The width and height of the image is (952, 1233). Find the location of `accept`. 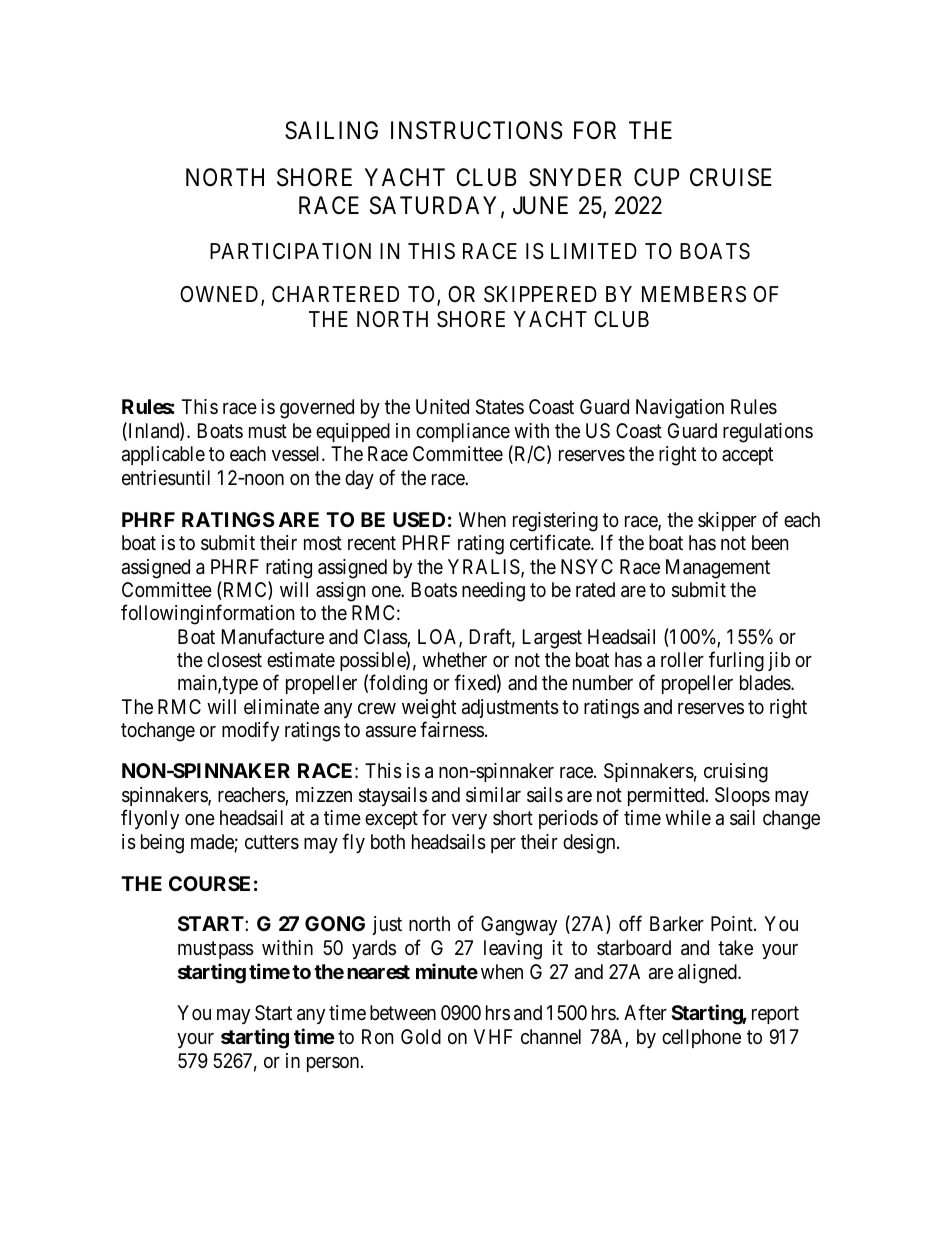

accept is located at coordinates (747, 456).
